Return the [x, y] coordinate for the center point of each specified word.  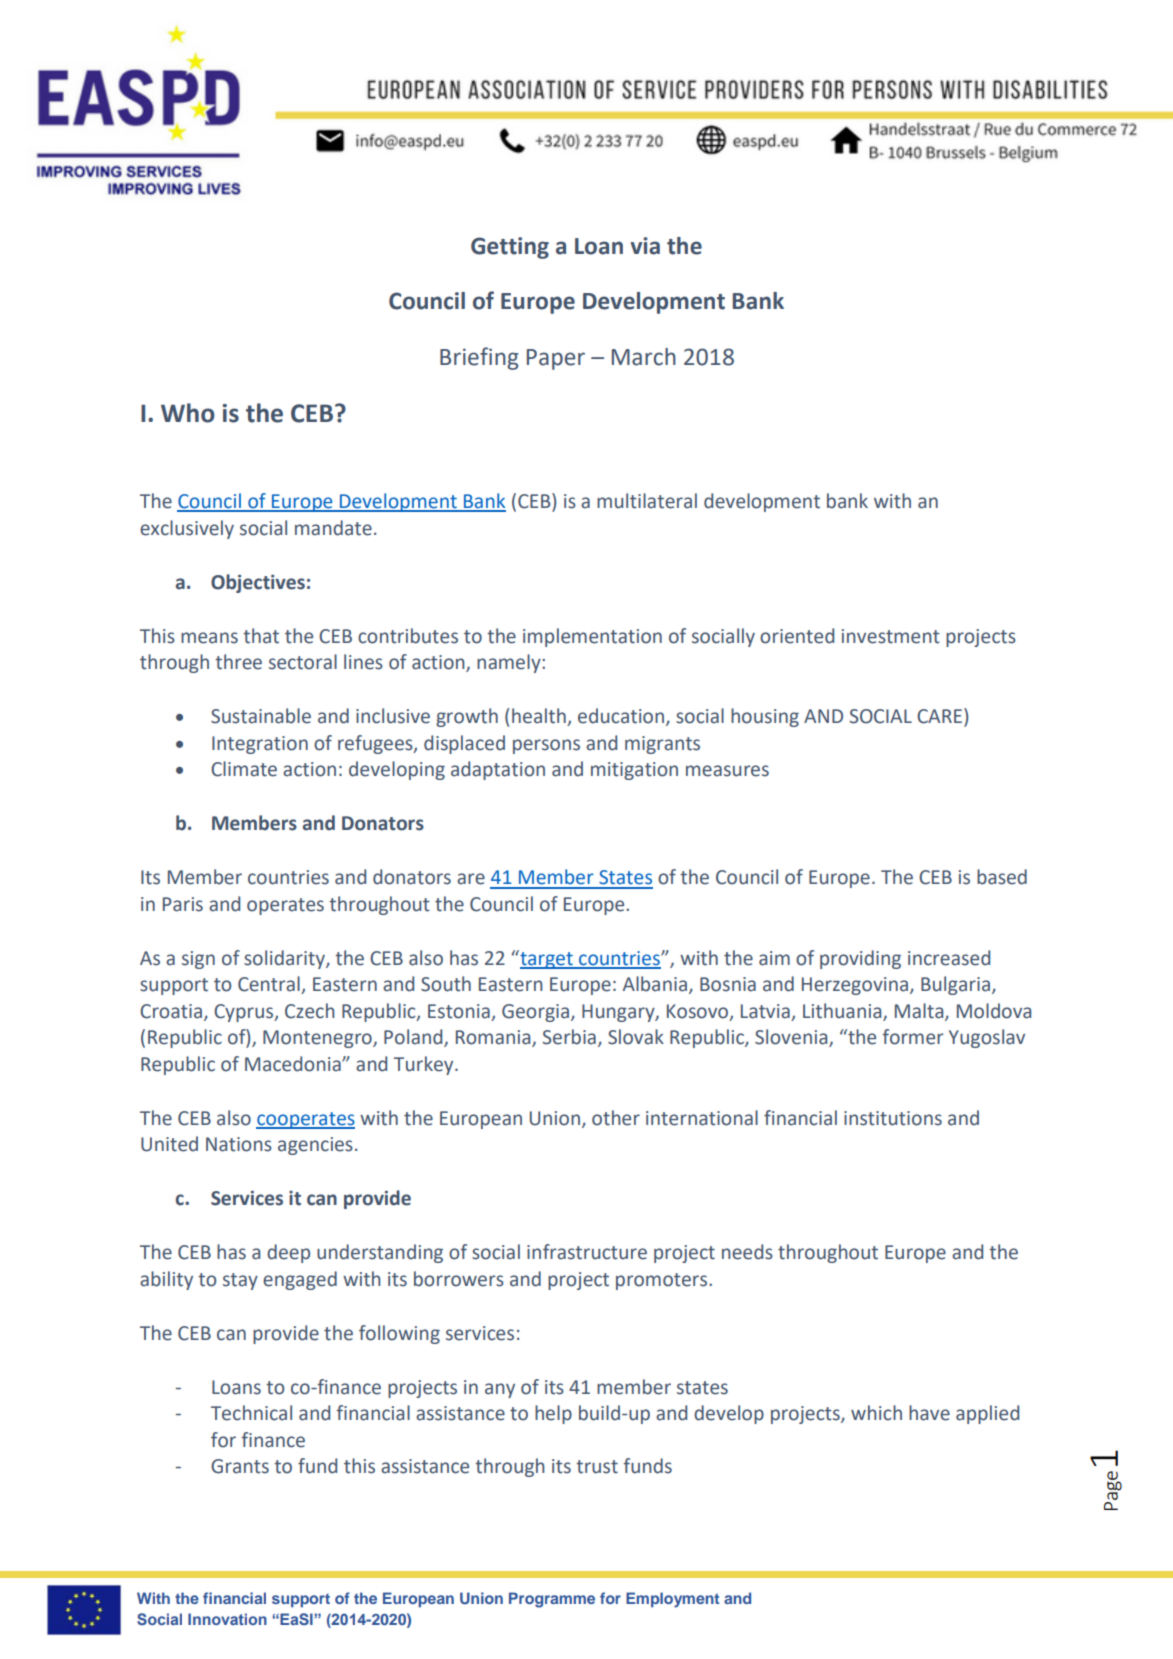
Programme [552, 1600]
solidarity [285, 959]
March [644, 357]
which [876, 1413]
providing [860, 959]
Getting [510, 248]
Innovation [227, 1619]
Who [188, 413]
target [546, 959]
